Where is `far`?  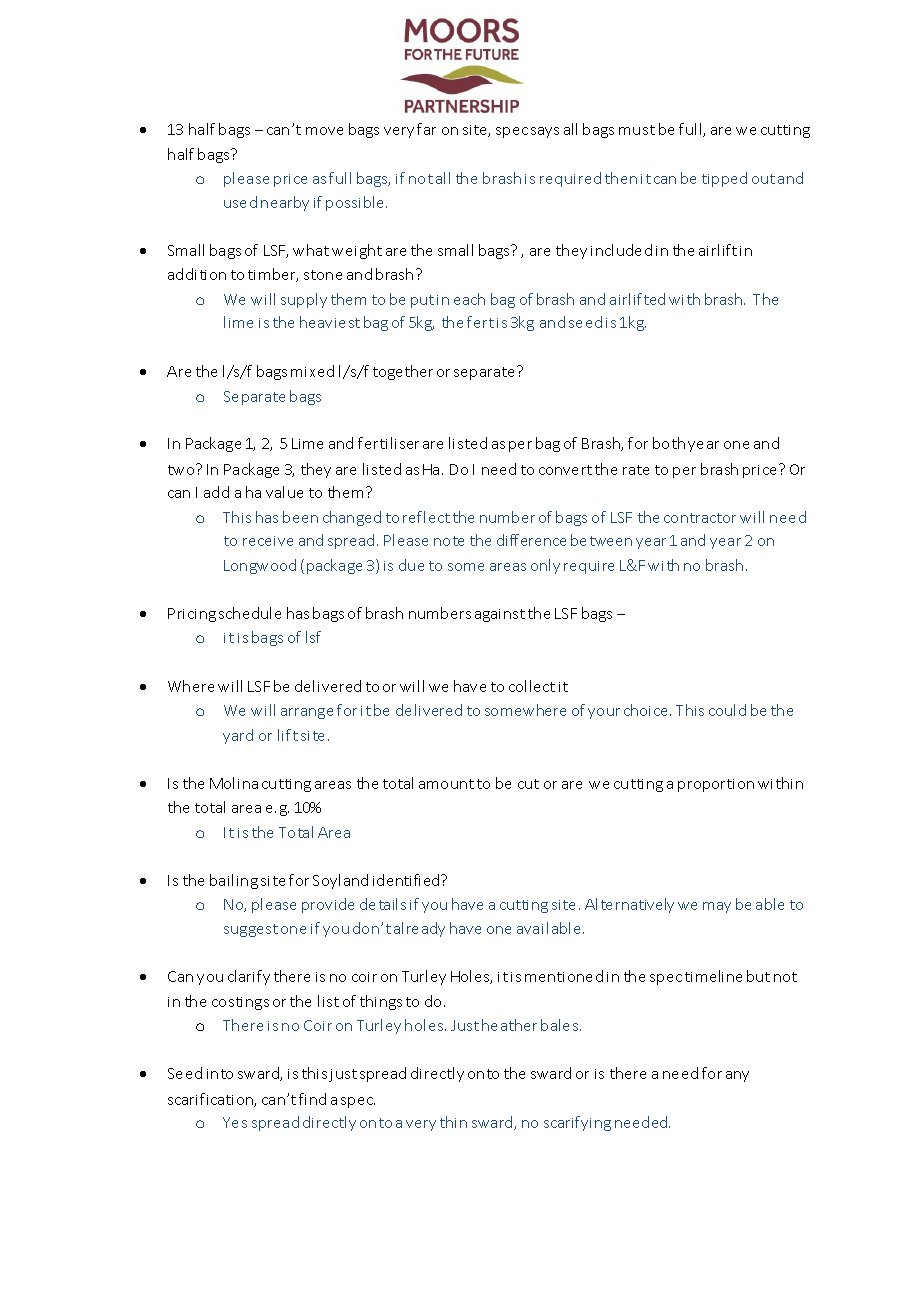 far is located at coordinates (426, 129).
